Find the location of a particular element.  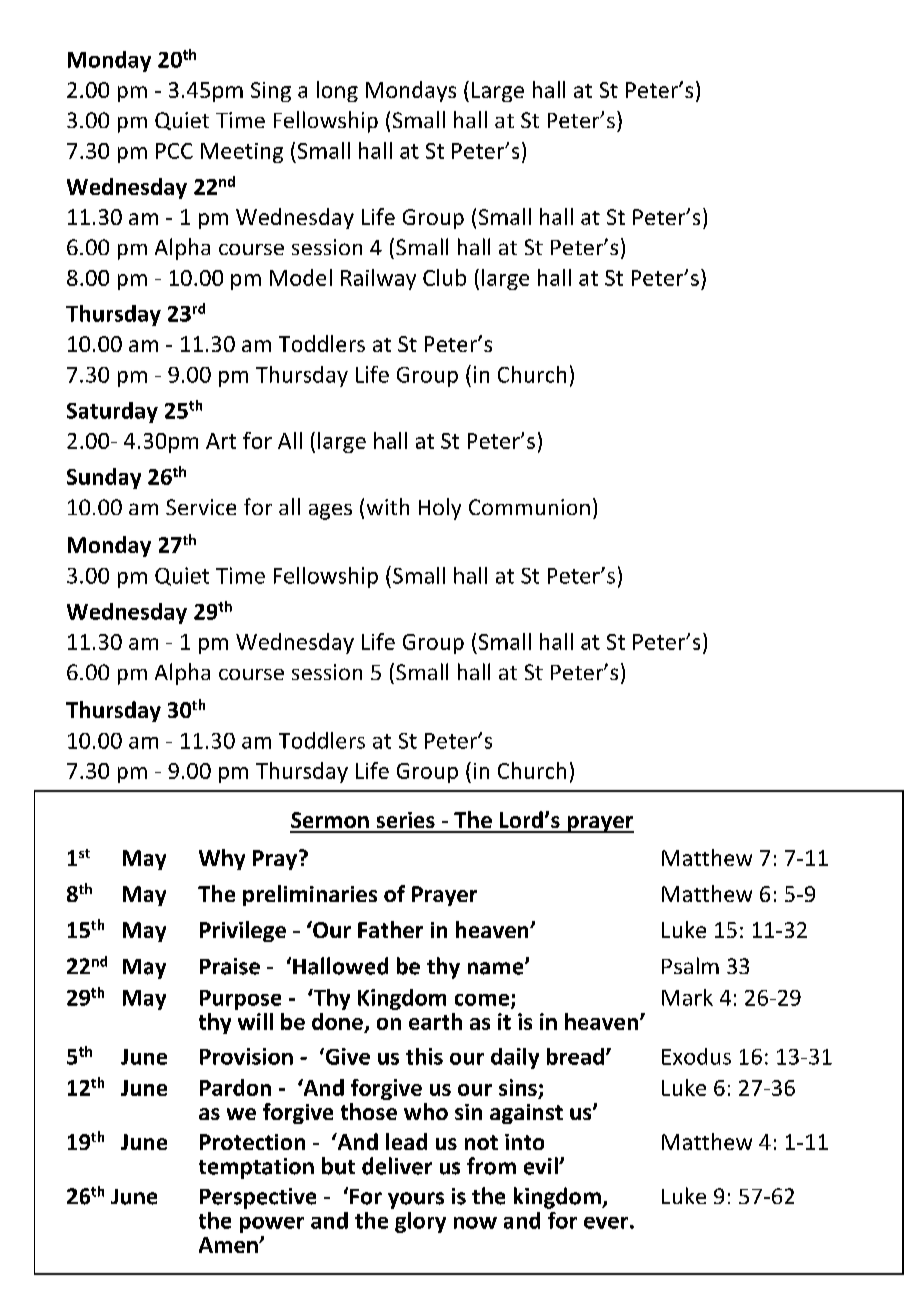

Service is located at coordinates (201, 507).
